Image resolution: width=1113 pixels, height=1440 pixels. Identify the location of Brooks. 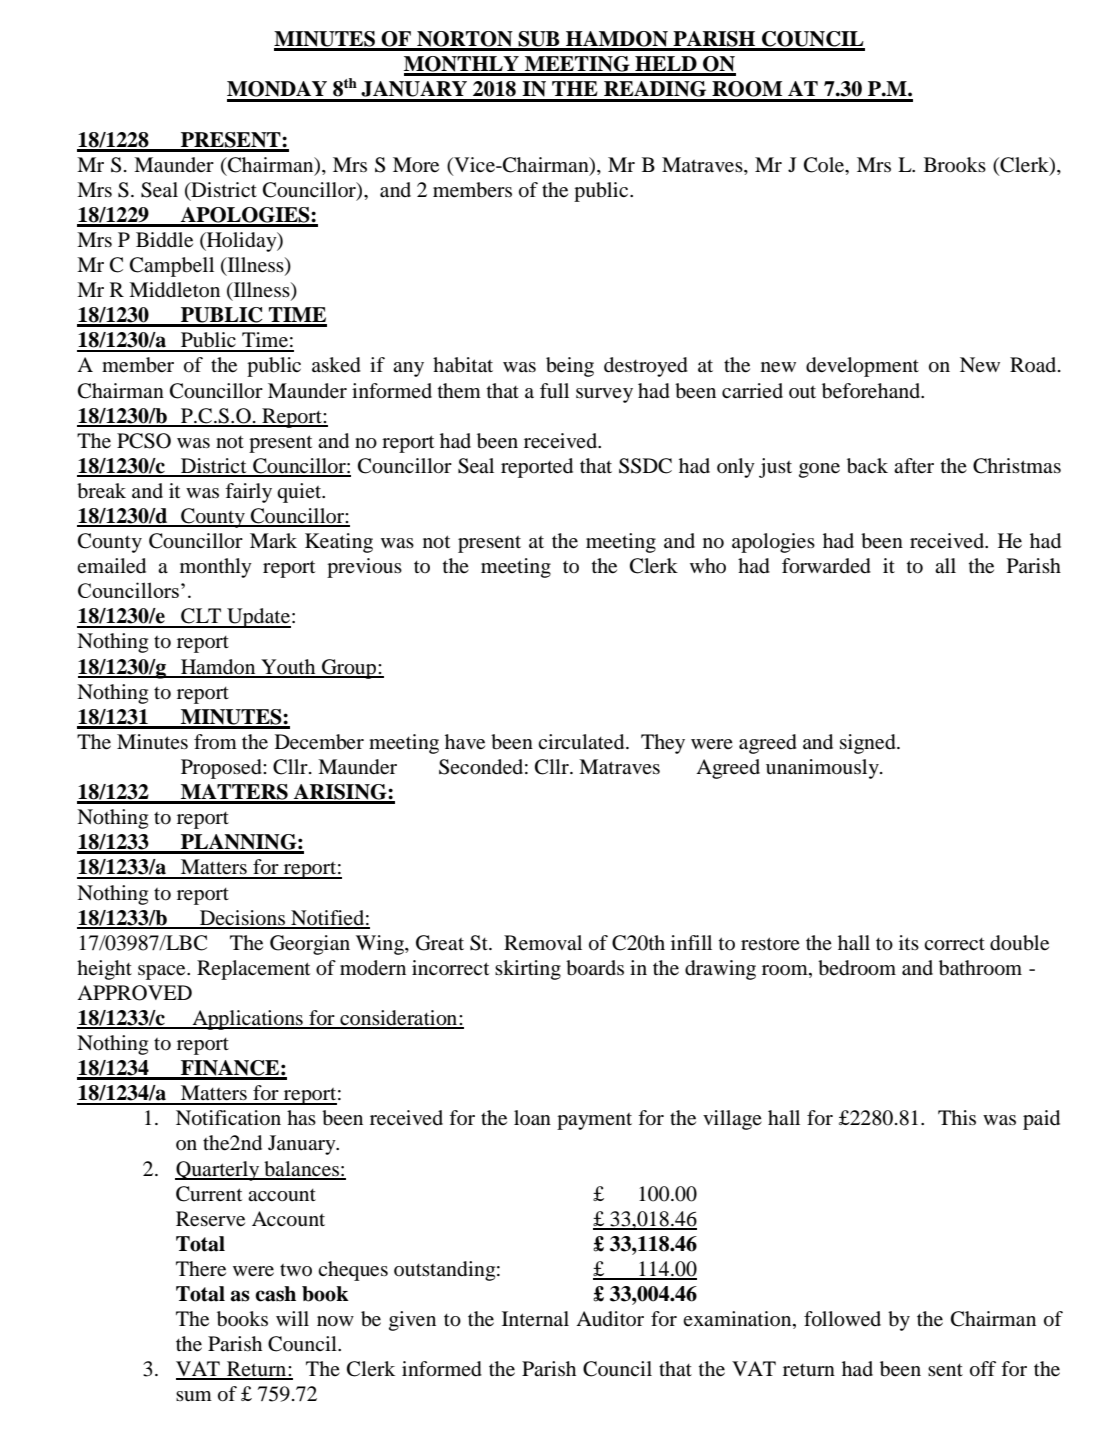
(955, 164).
